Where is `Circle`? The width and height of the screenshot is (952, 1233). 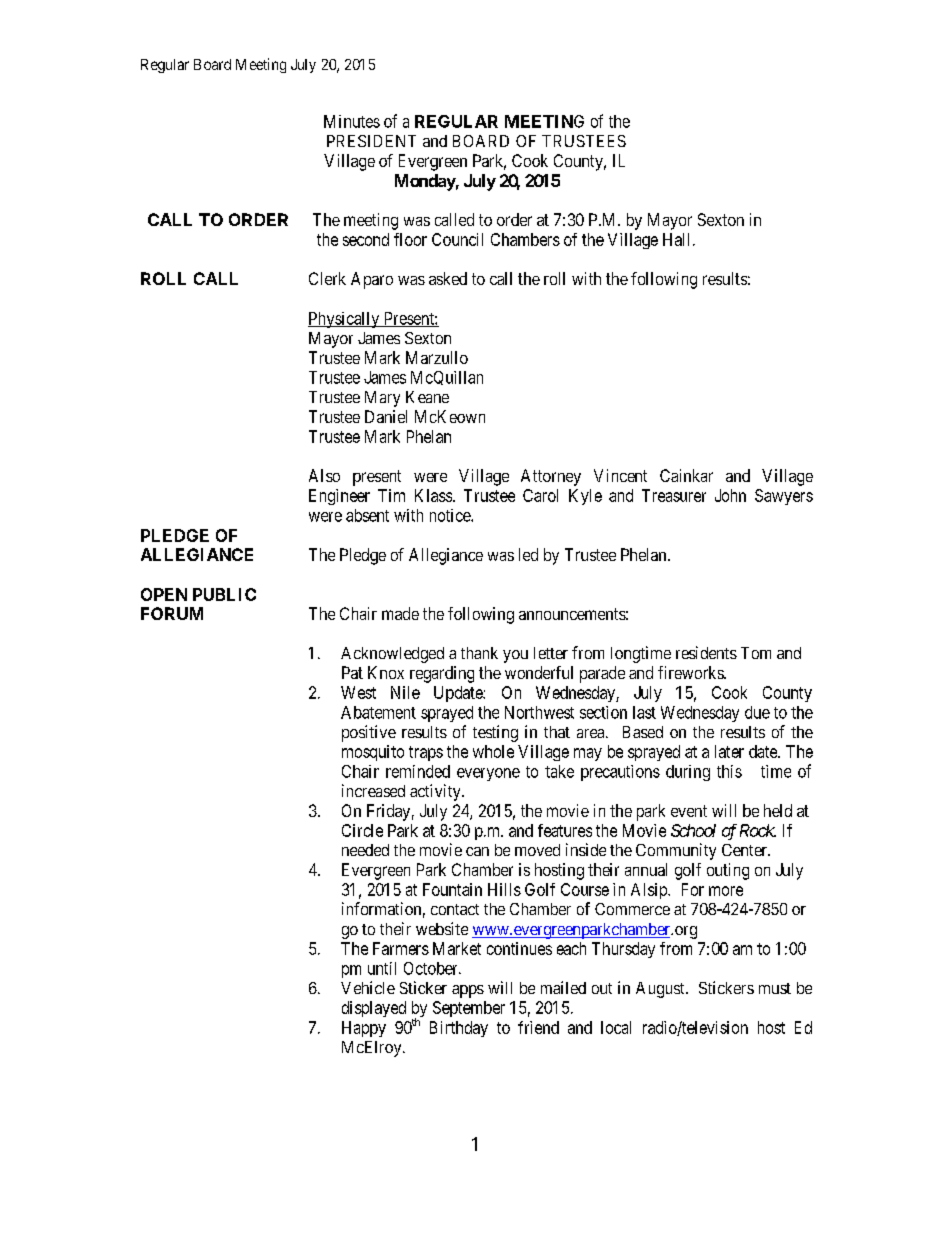
Circle is located at coordinates (362, 830).
